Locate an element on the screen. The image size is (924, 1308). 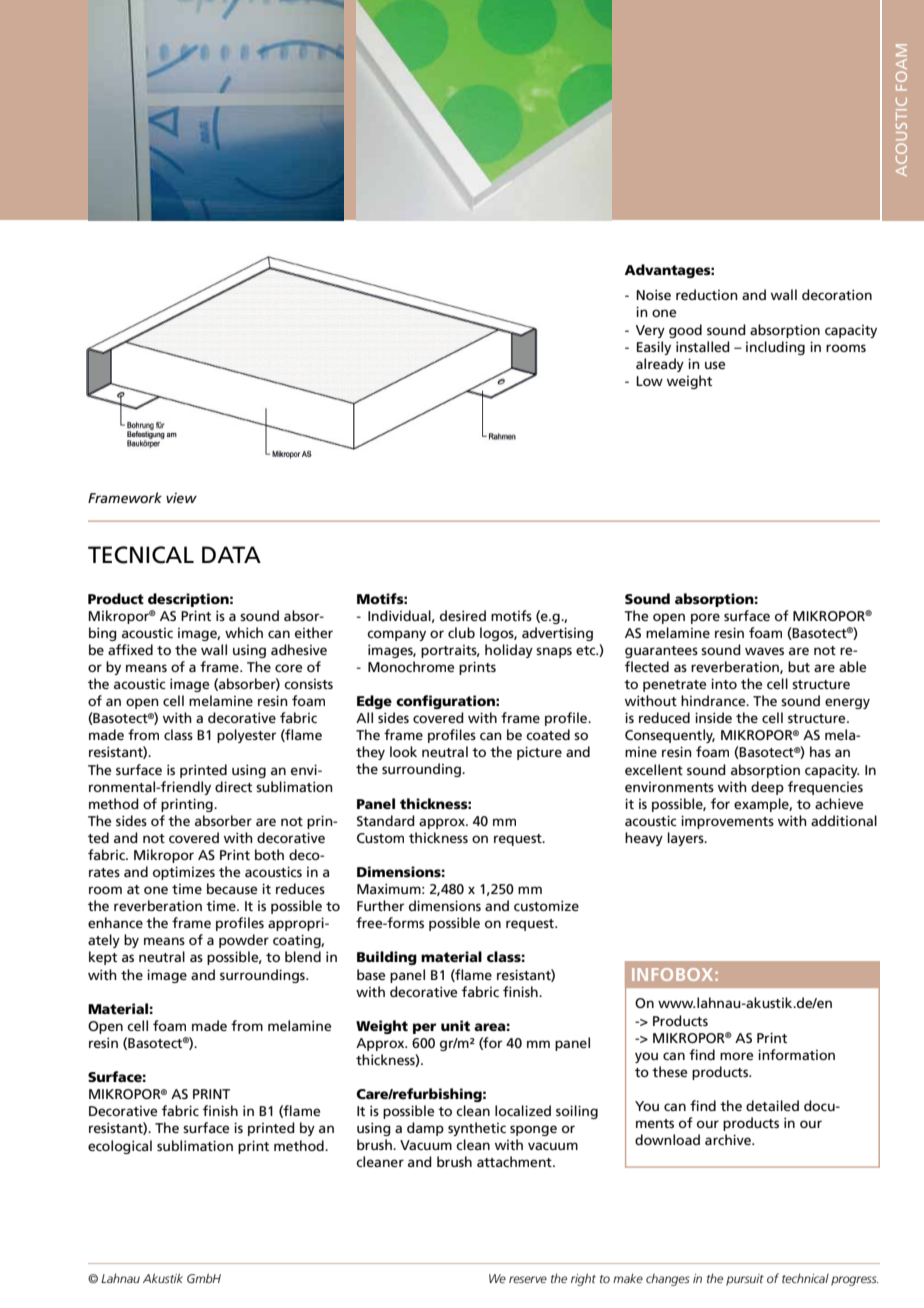
optimizes is located at coordinates (184, 873).
